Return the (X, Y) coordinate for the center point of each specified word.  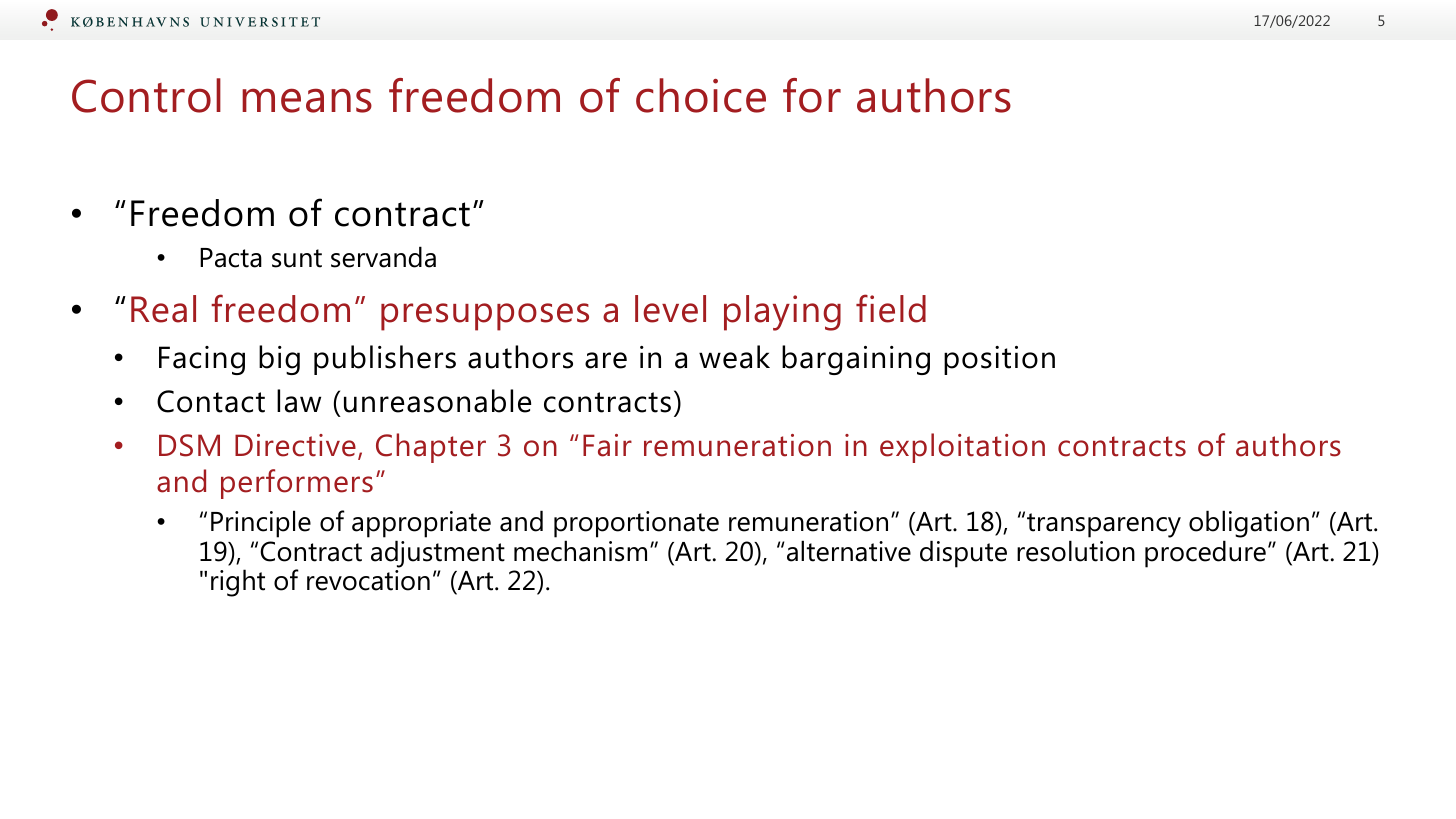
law (299, 401)
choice (701, 95)
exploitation (962, 448)
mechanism (580, 551)
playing (782, 313)
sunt (297, 258)
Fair (607, 445)
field (891, 308)
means (307, 100)
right (238, 583)
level (670, 309)
